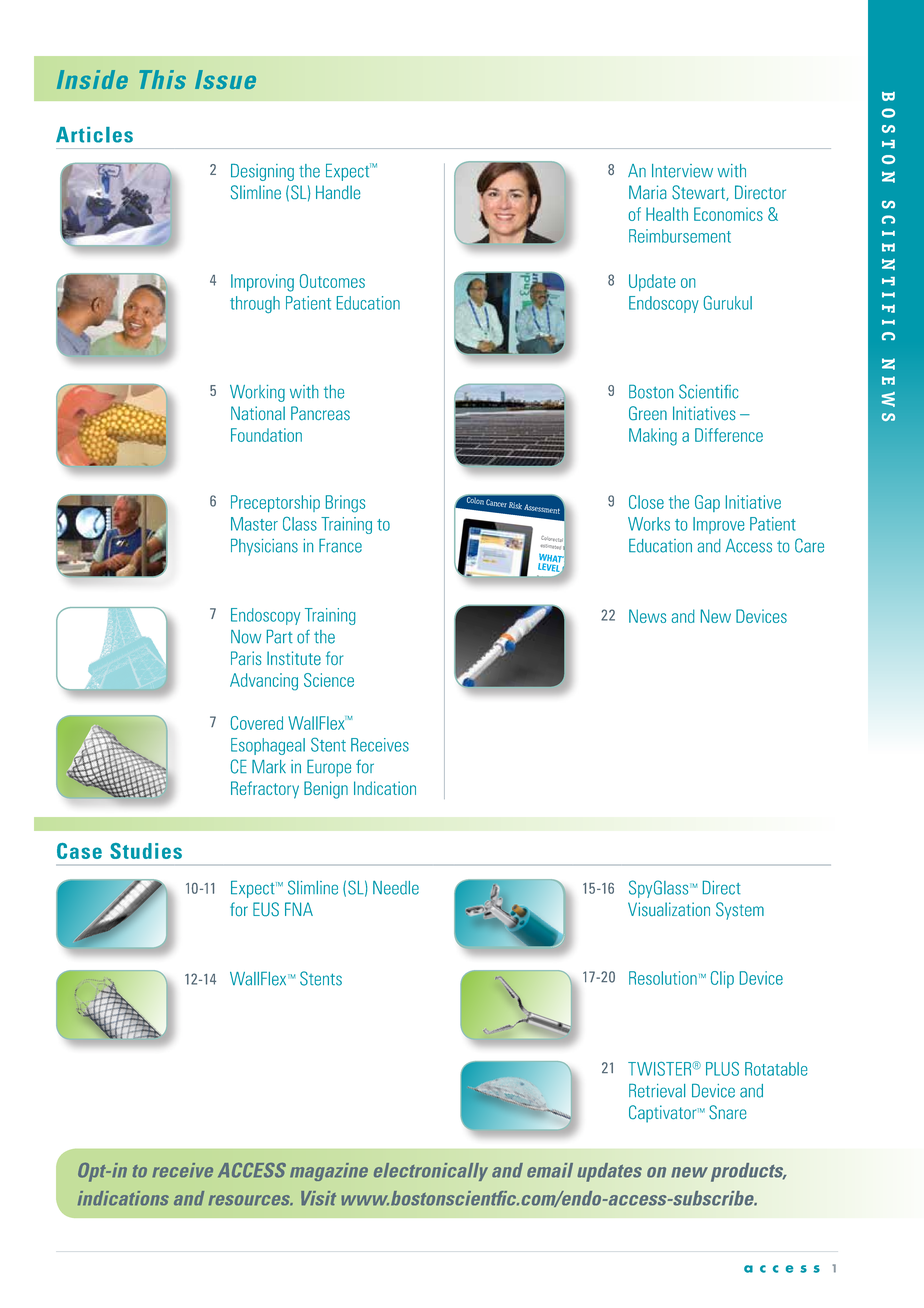 The width and height of the document is (924, 1308). I want to click on Studies, so click(146, 851).
